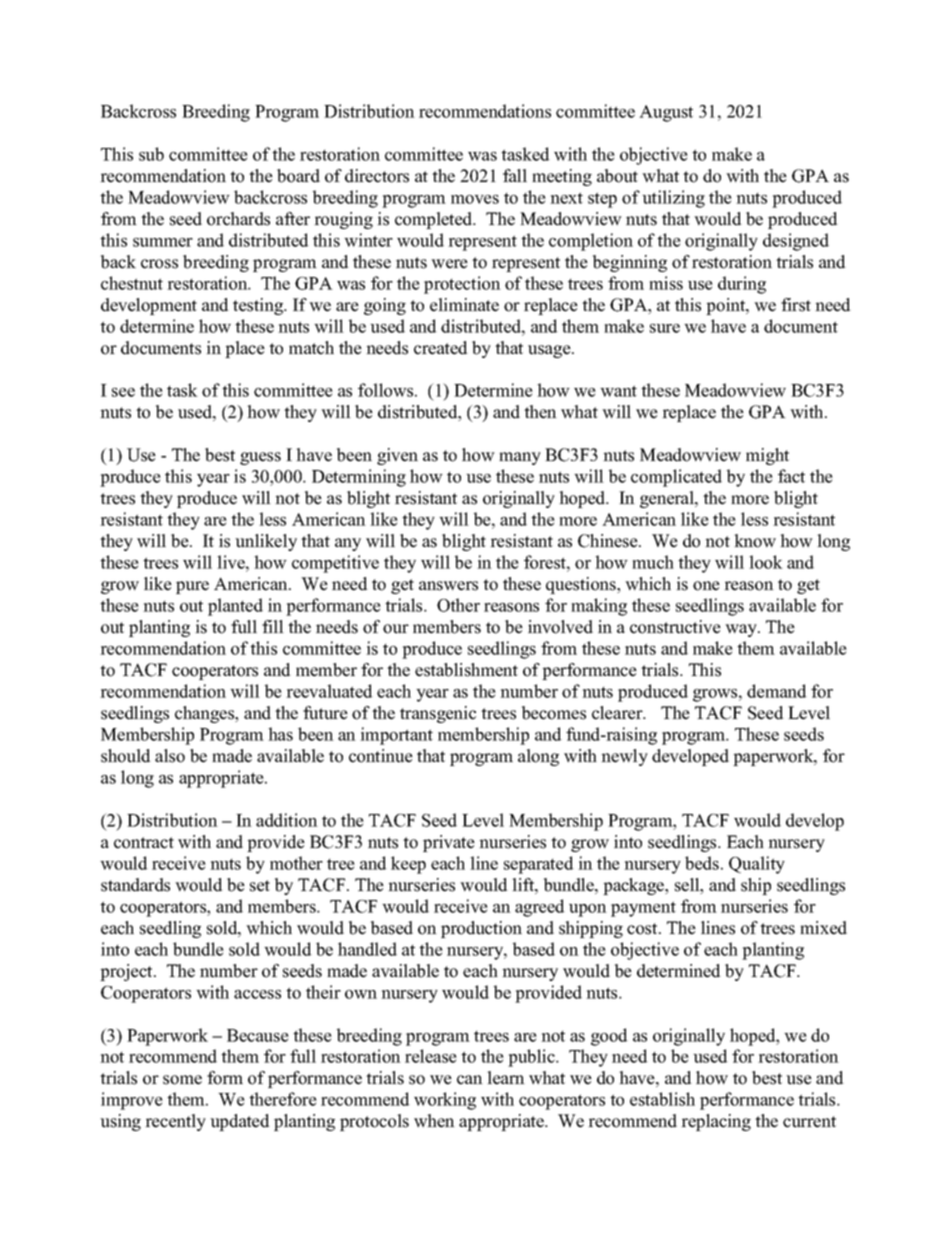  Describe the element at coordinates (767, 456) in the page. I see `might` at that location.
